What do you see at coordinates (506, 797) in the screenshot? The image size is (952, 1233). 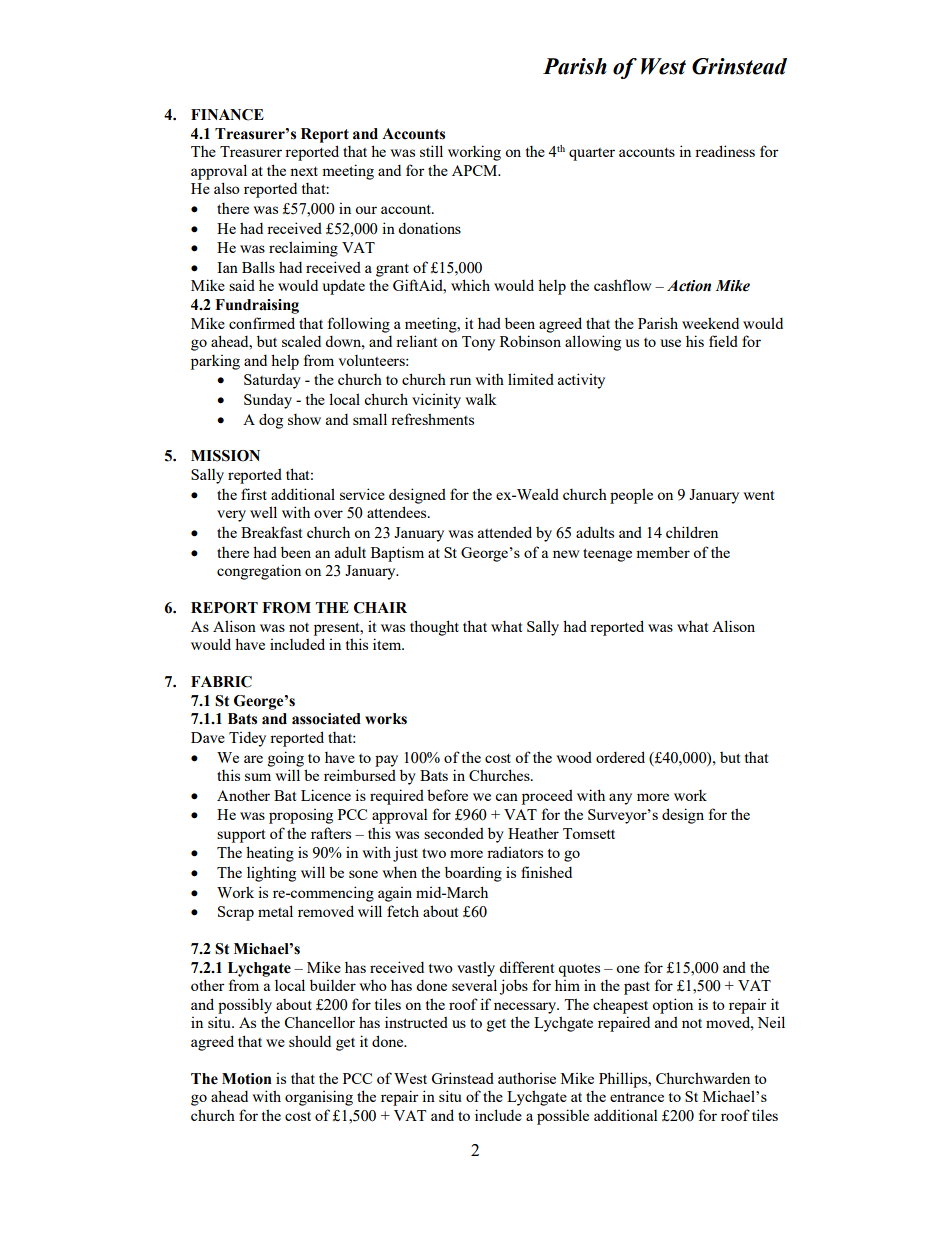 I see `can` at bounding box center [506, 797].
